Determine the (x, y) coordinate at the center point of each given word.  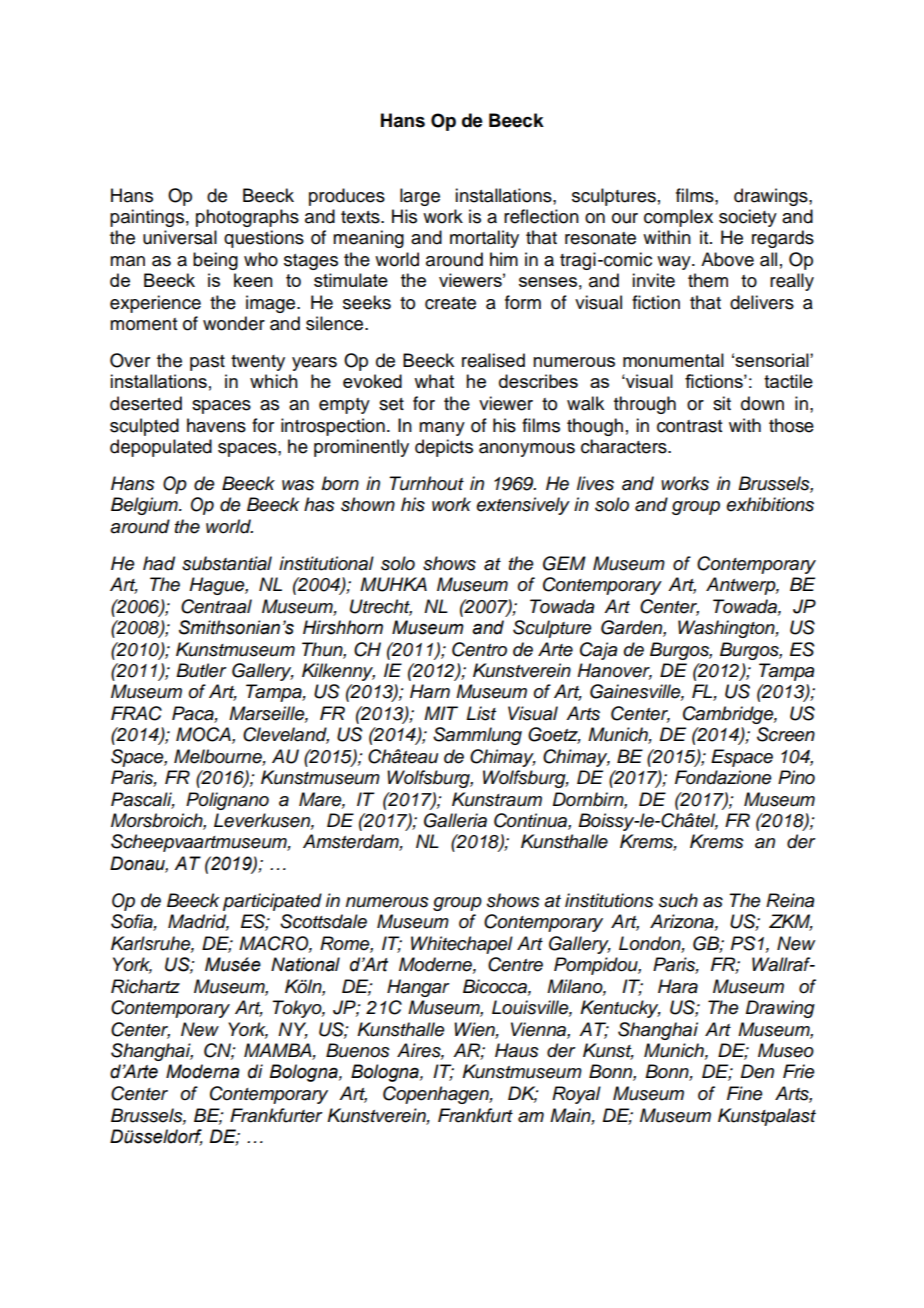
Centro (479, 649)
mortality (484, 239)
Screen (786, 734)
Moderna (203, 1071)
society (748, 218)
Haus (517, 1050)
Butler (201, 670)
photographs (247, 218)
